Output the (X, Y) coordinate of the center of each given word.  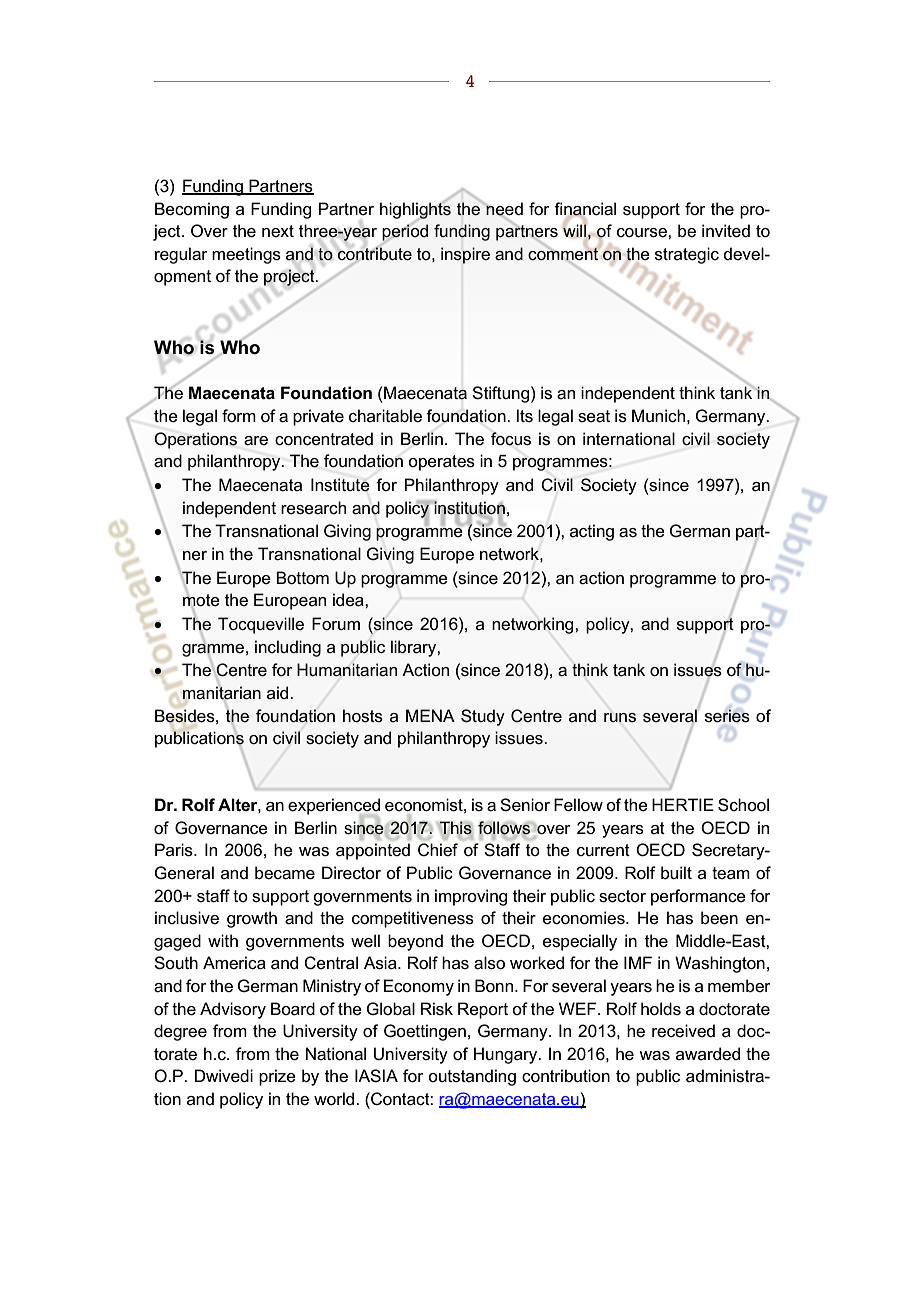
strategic (687, 255)
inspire (465, 255)
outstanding (472, 1077)
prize (277, 1077)
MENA (430, 715)
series (727, 716)
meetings (246, 255)
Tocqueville (261, 625)
